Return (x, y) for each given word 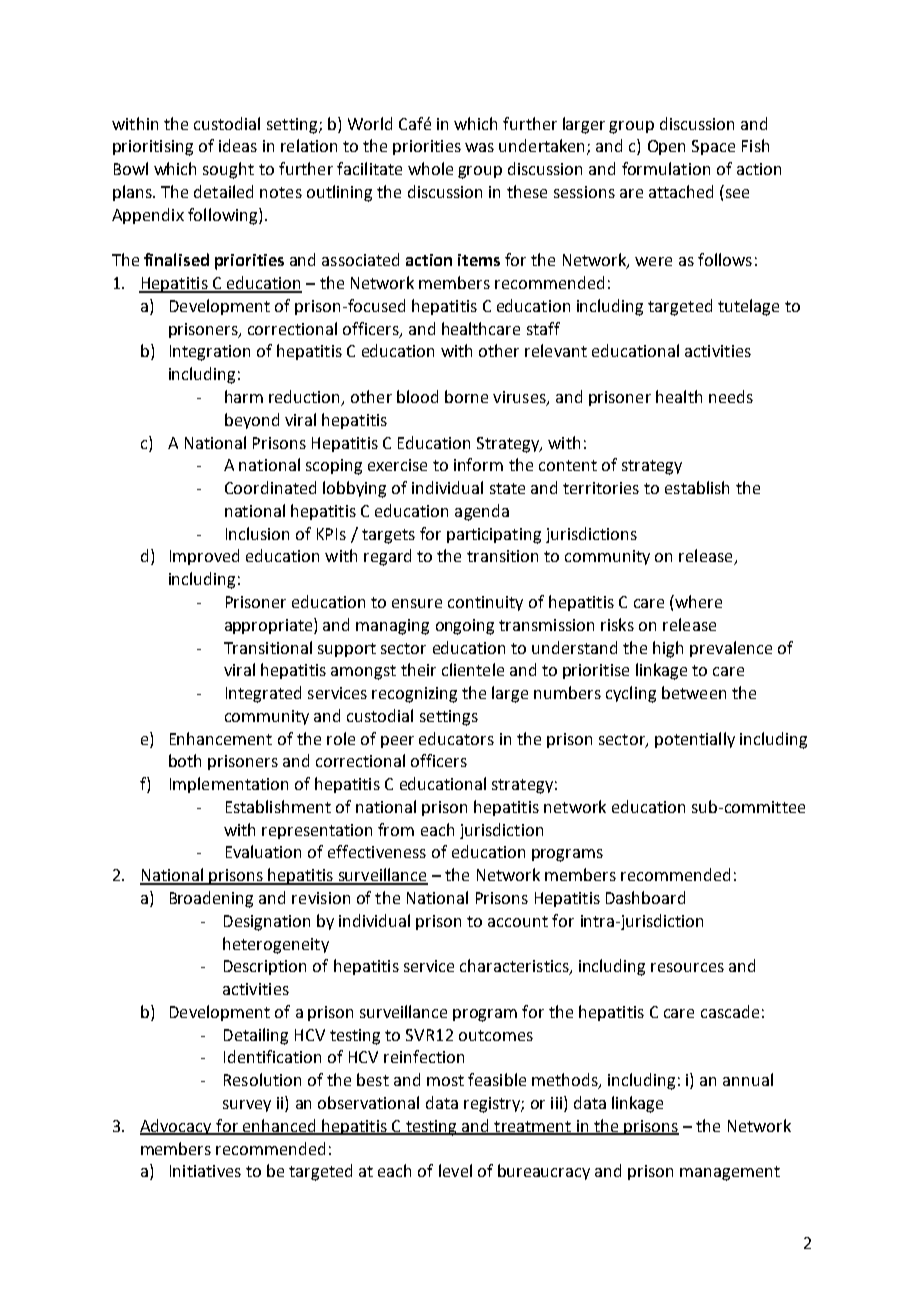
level (455, 1170)
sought (228, 170)
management (730, 1173)
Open (666, 147)
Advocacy (177, 1127)
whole (430, 168)
